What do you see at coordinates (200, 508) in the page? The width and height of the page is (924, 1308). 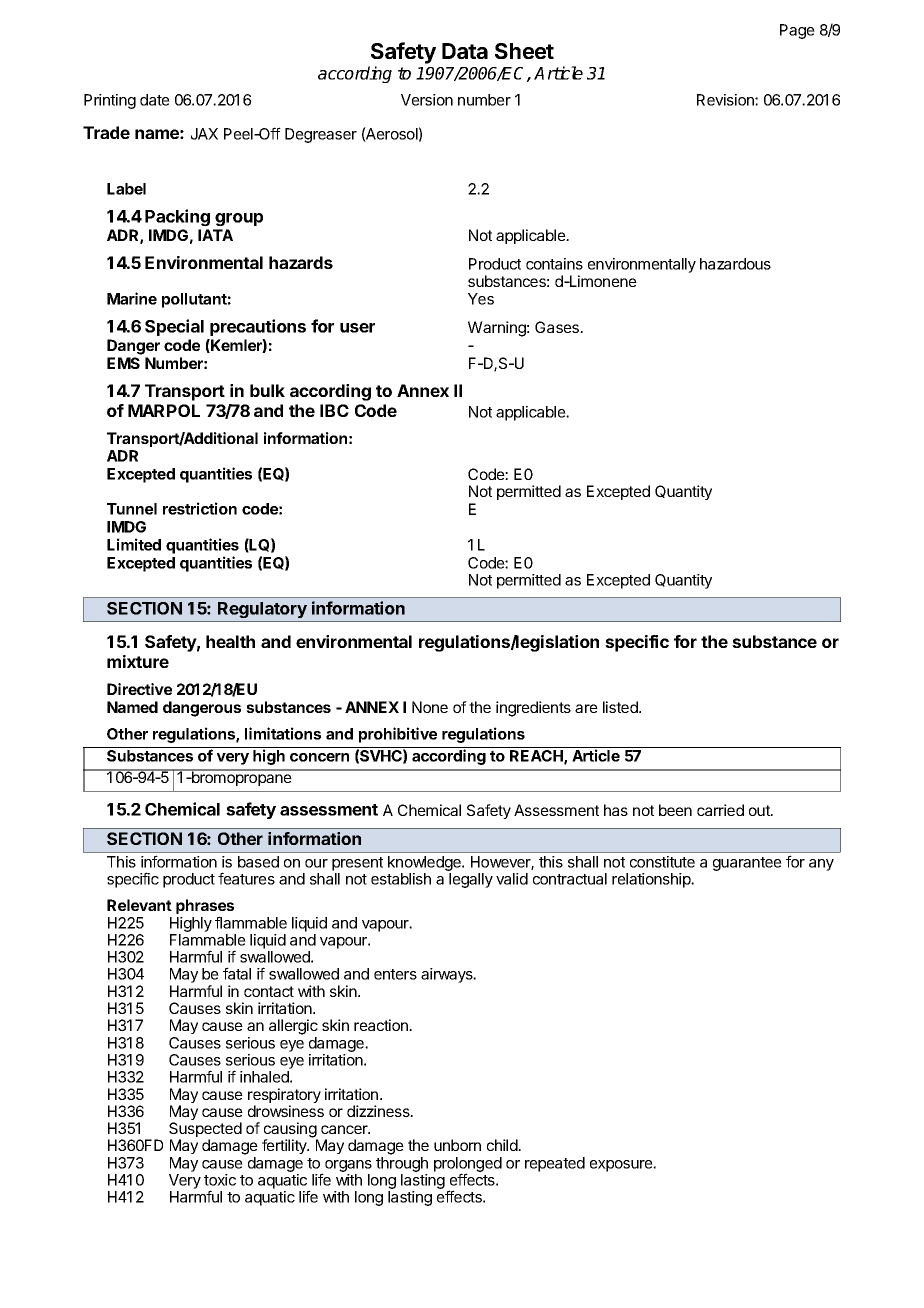 I see `restriction` at bounding box center [200, 508].
